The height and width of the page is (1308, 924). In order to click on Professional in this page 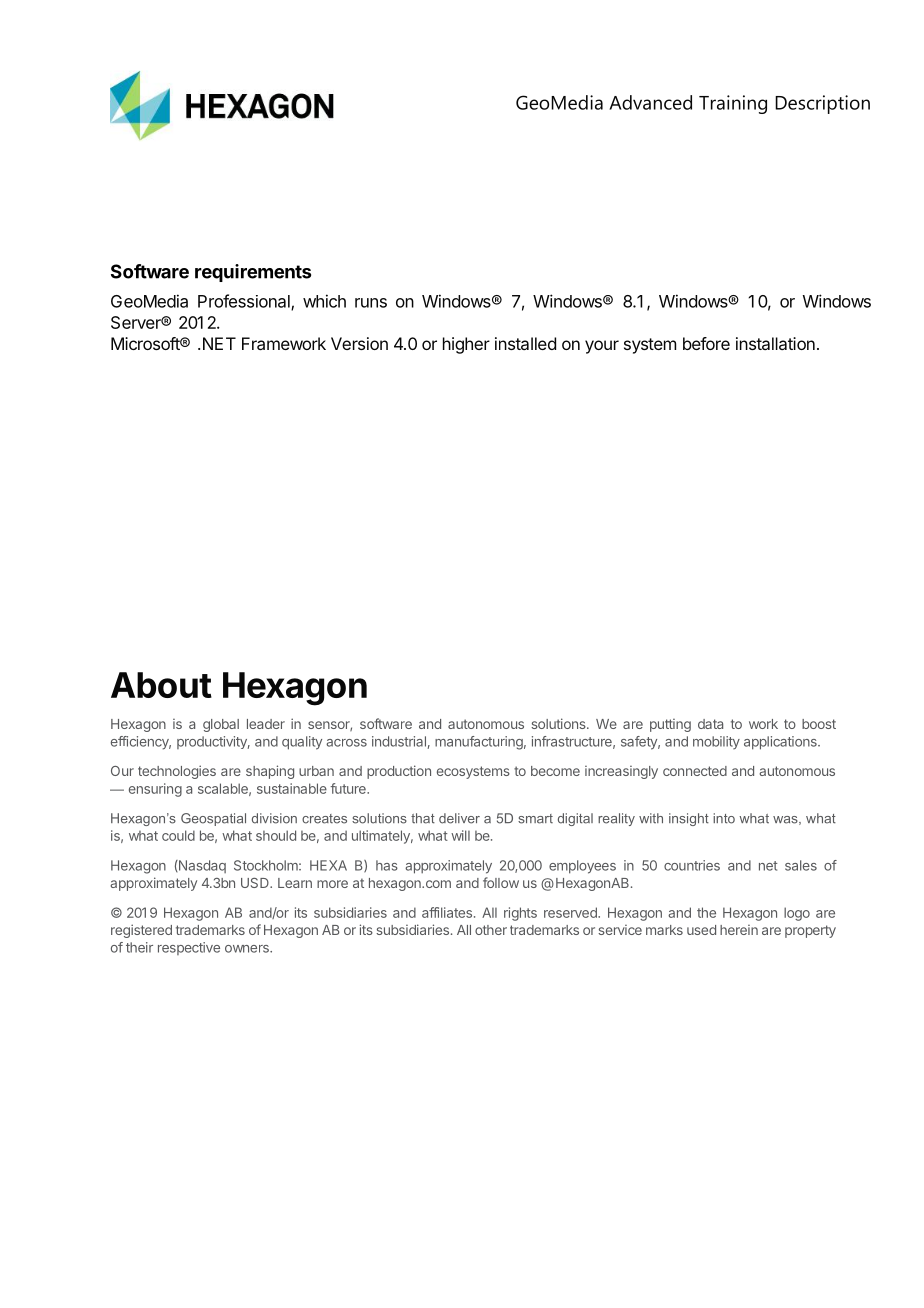, I will do `click(245, 302)`.
